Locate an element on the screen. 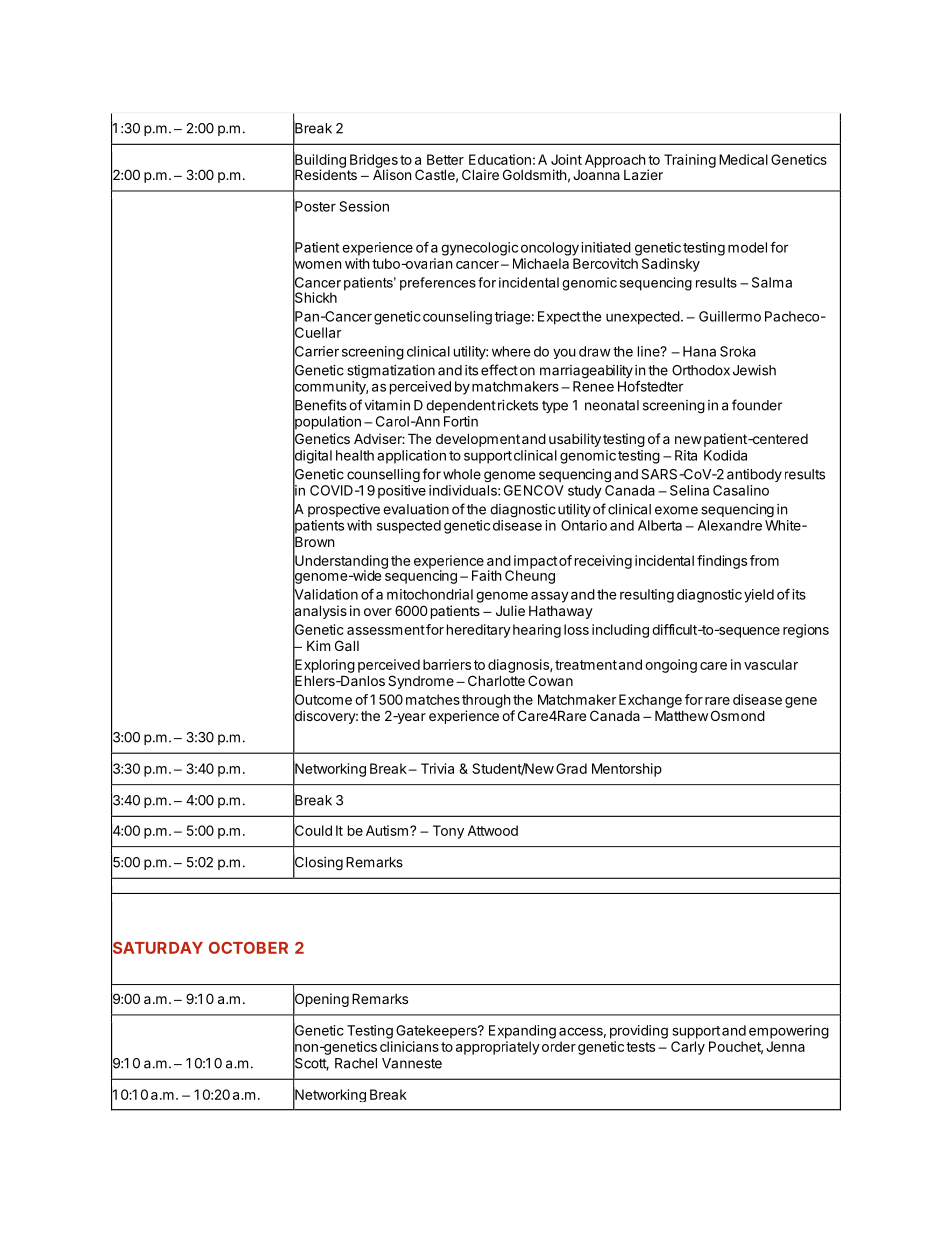 This screenshot has width=952, height=1233. yield is located at coordinates (759, 596).
